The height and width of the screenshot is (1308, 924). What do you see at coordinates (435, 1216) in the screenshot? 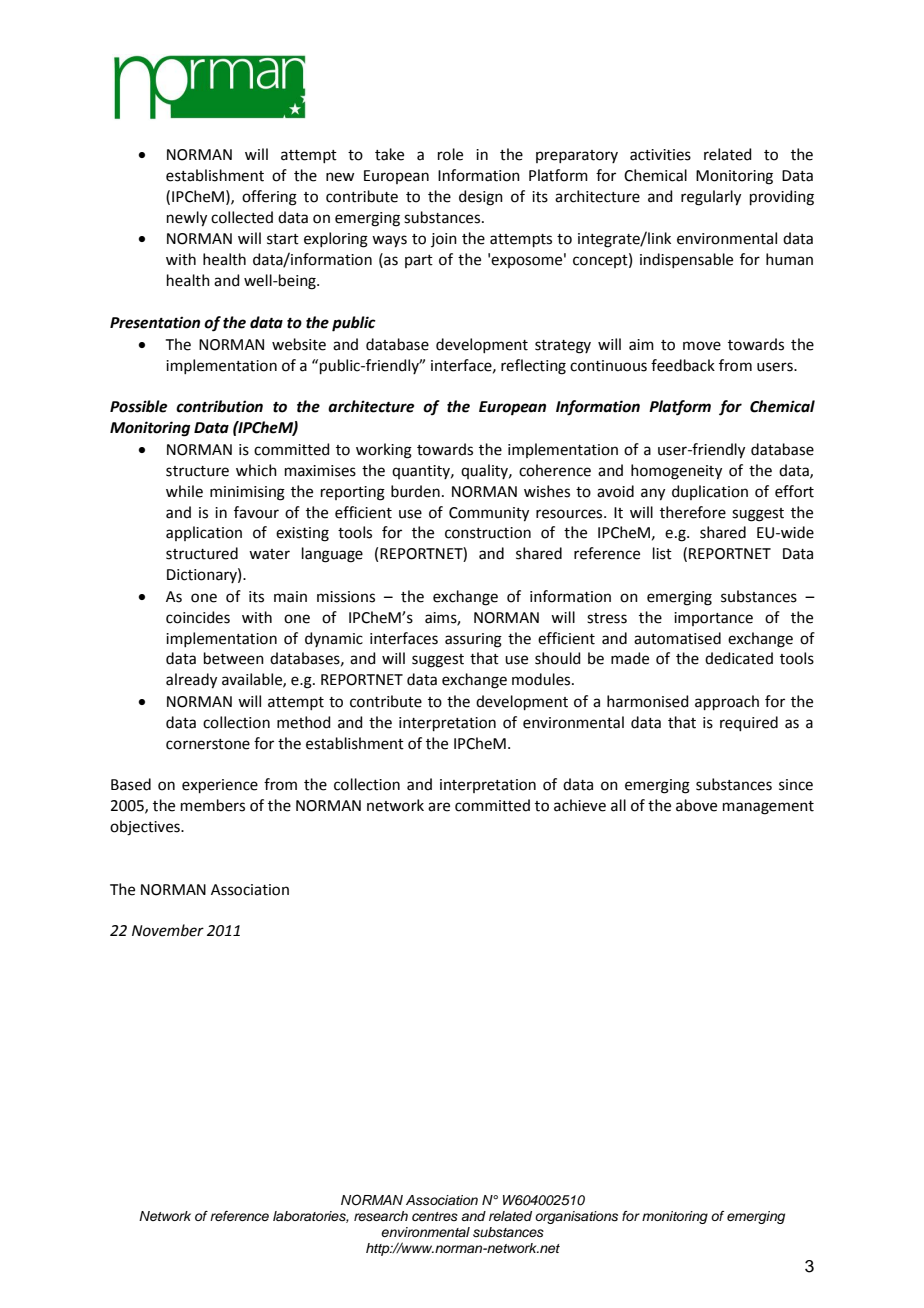
I see `centres` at bounding box center [435, 1216].
